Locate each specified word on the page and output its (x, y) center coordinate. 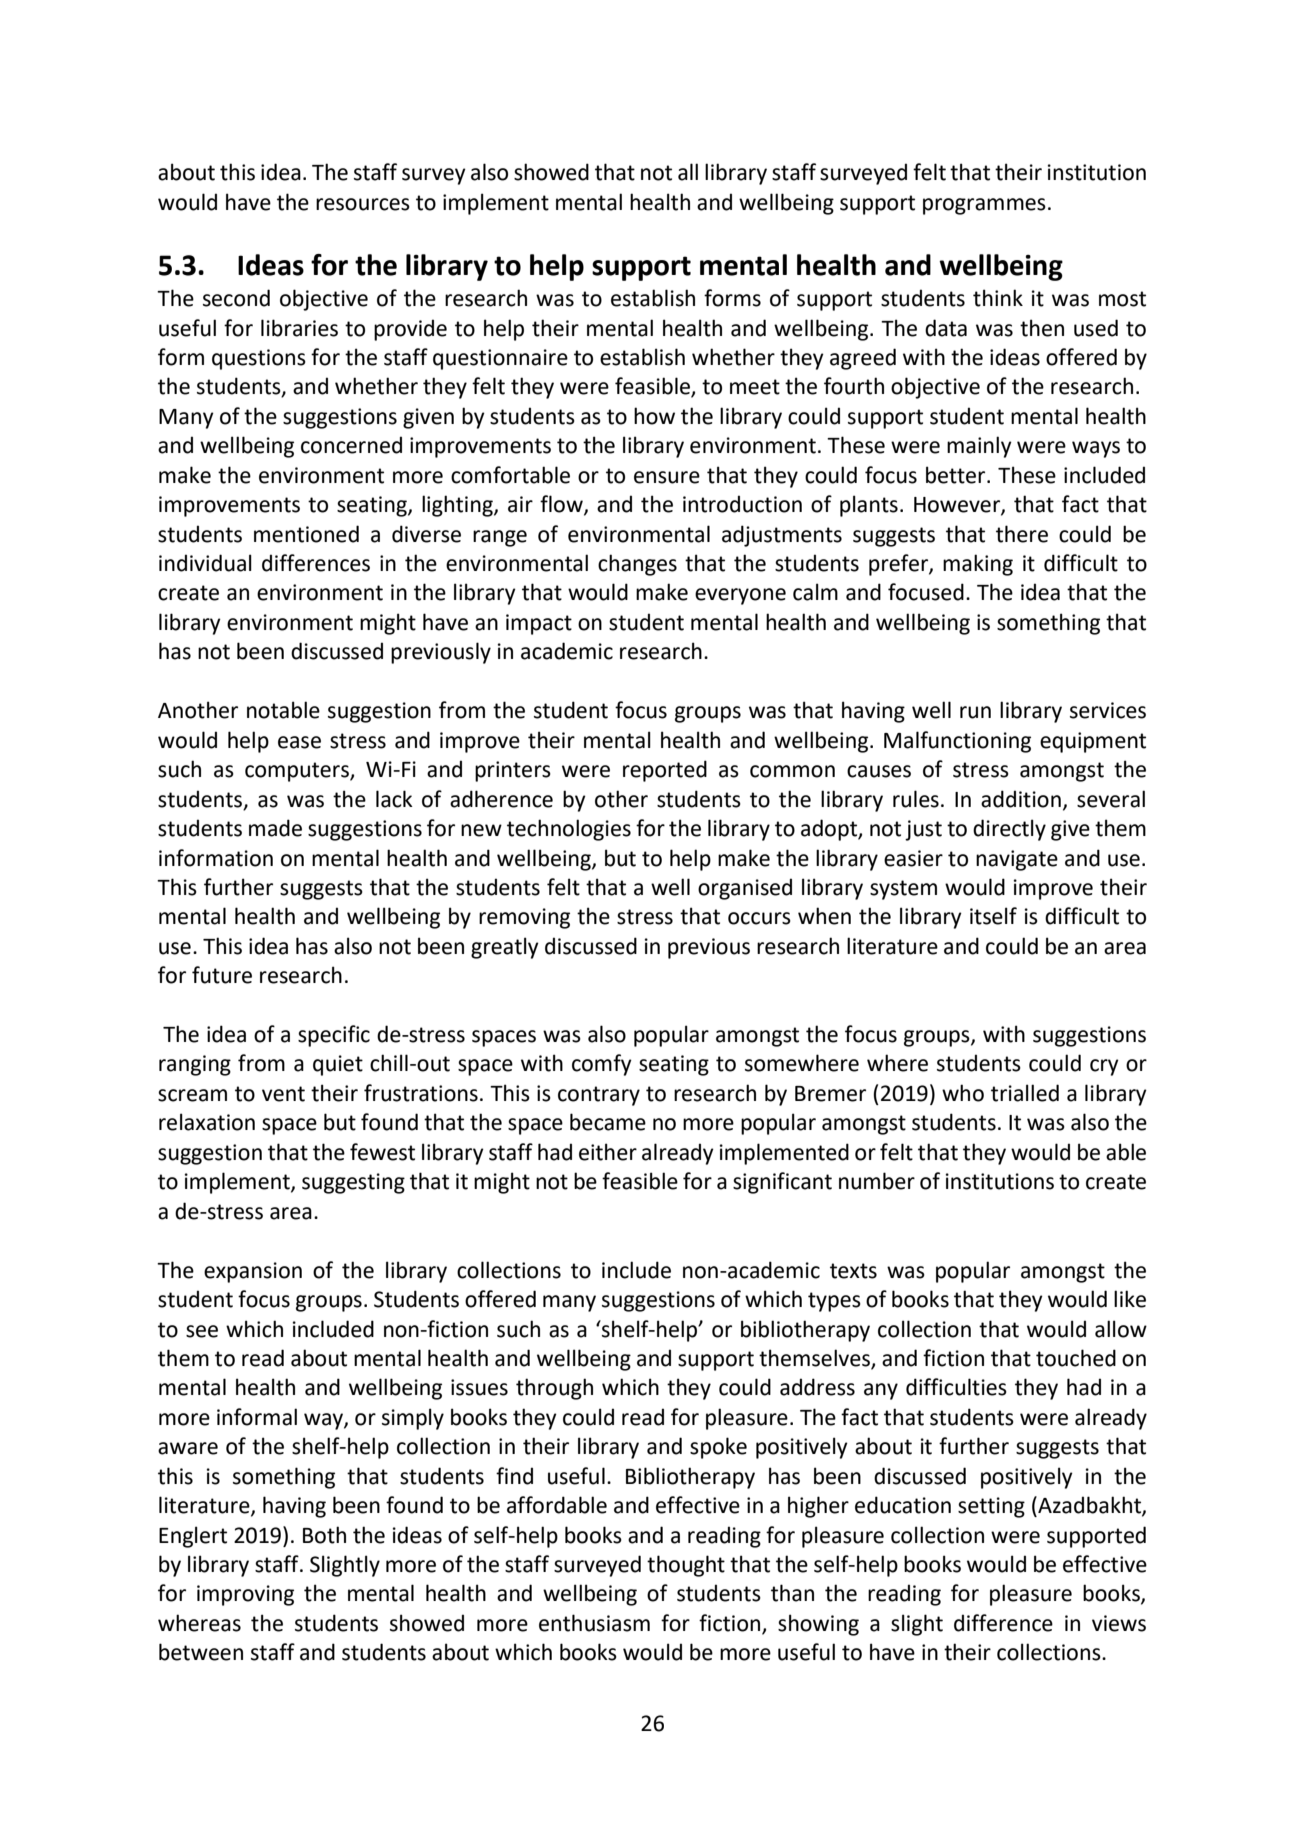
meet (755, 387)
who (963, 1093)
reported (665, 771)
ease (299, 742)
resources (363, 204)
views (1119, 1623)
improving (245, 1595)
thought (686, 1566)
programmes (984, 206)
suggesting (353, 1183)
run (975, 712)
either (608, 1152)
